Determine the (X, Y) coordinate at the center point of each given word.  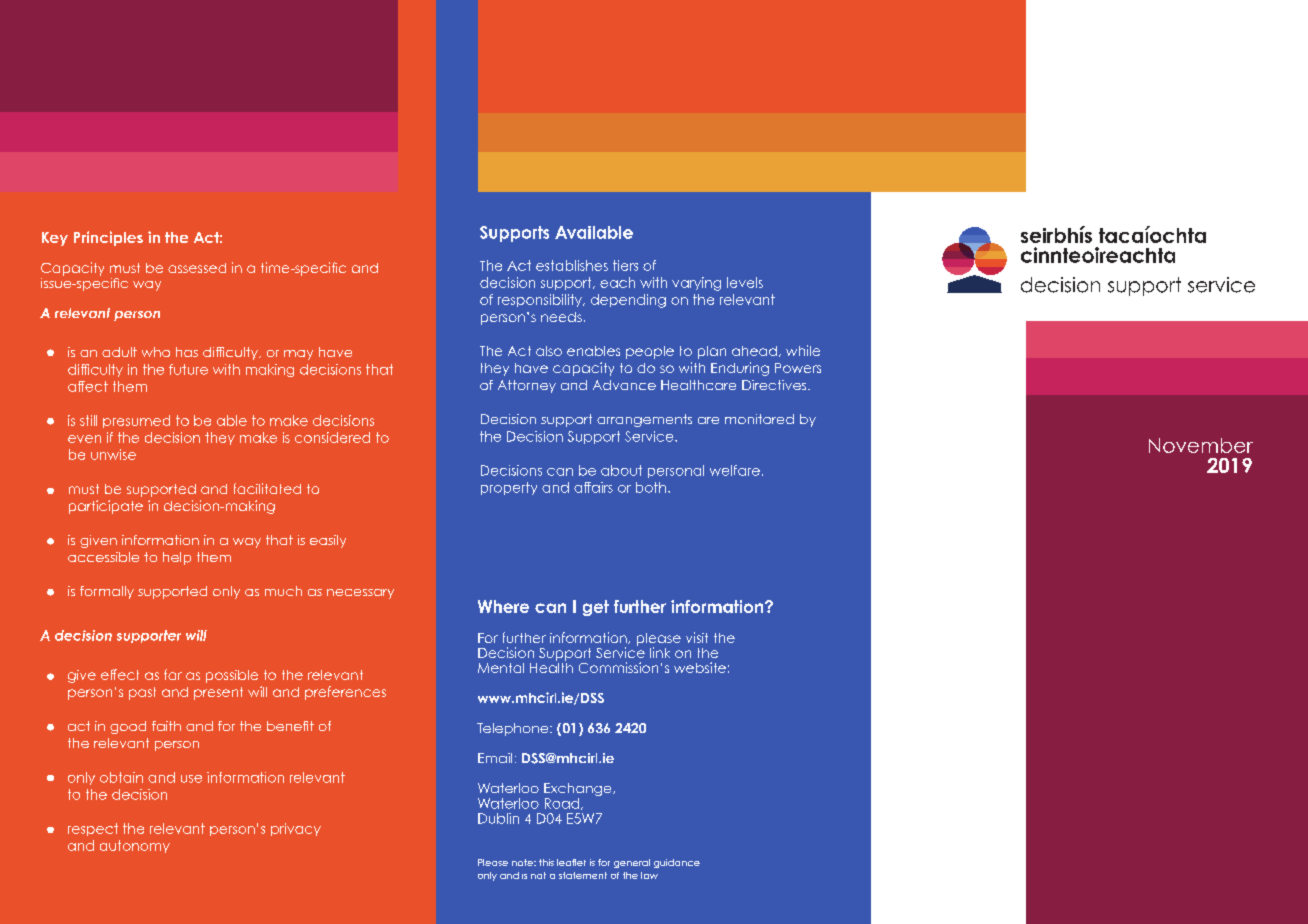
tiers (625, 265)
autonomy (135, 846)
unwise (113, 454)
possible (232, 676)
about (621, 470)
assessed (197, 268)
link (660, 652)
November (1201, 445)
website (700, 667)
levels (745, 282)
